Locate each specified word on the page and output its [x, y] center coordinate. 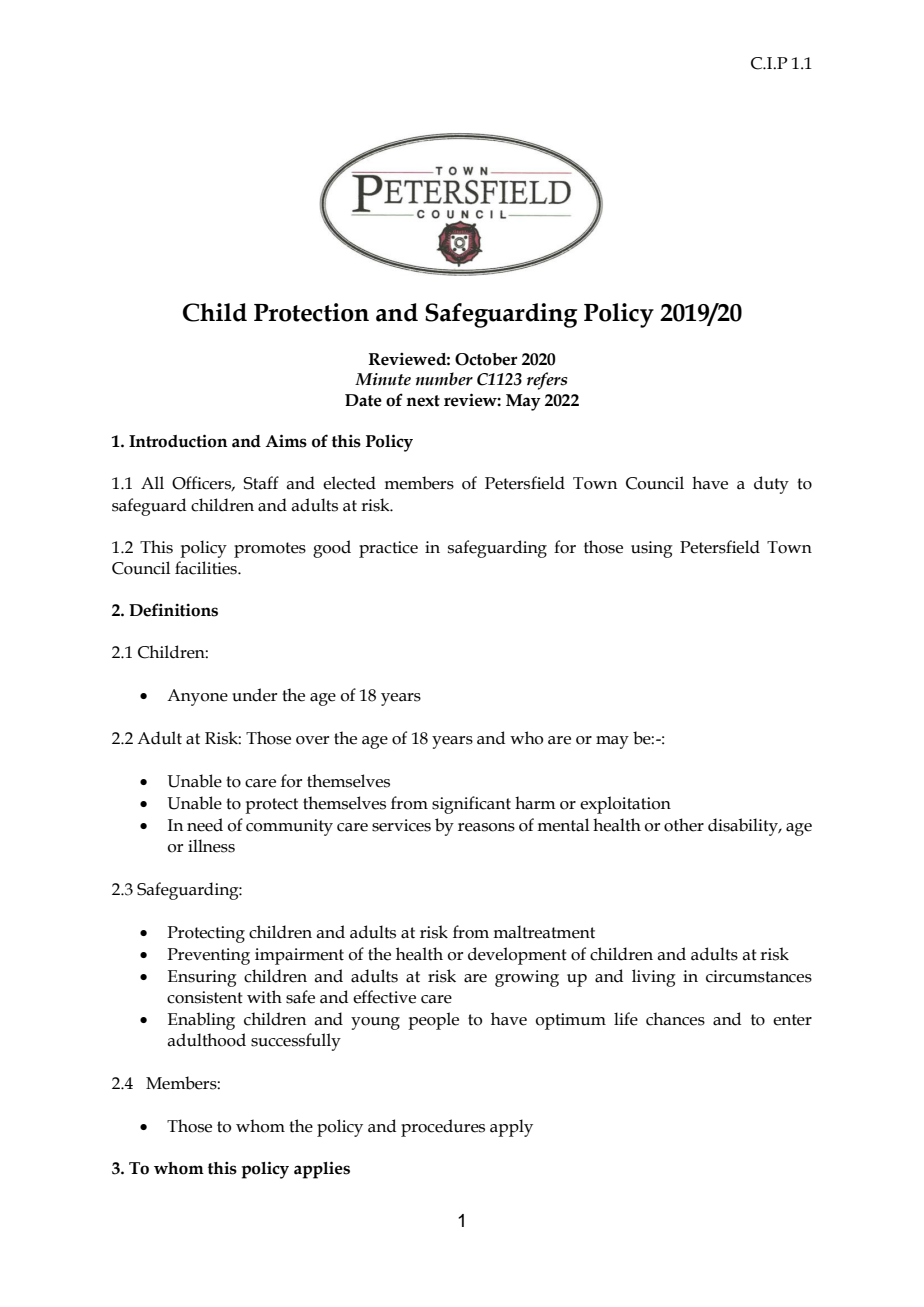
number [444, 379]
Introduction [178, 441]
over [312, 740]
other [684, 825]
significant [471, 805]
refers [547, 381]
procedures [443, 1128]
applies [322, 1170]
